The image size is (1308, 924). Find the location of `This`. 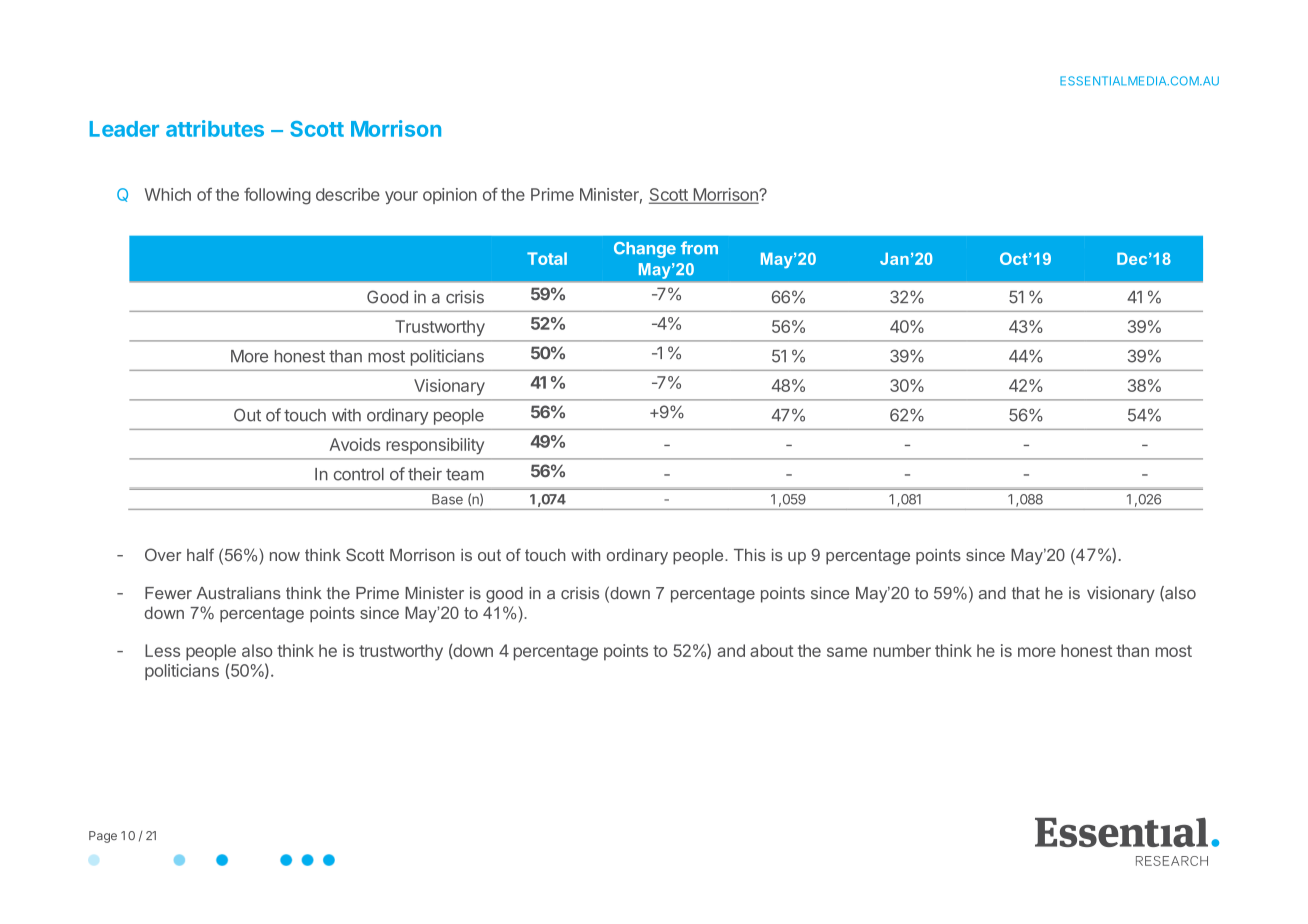

This is located at coordinates (750, 555).
